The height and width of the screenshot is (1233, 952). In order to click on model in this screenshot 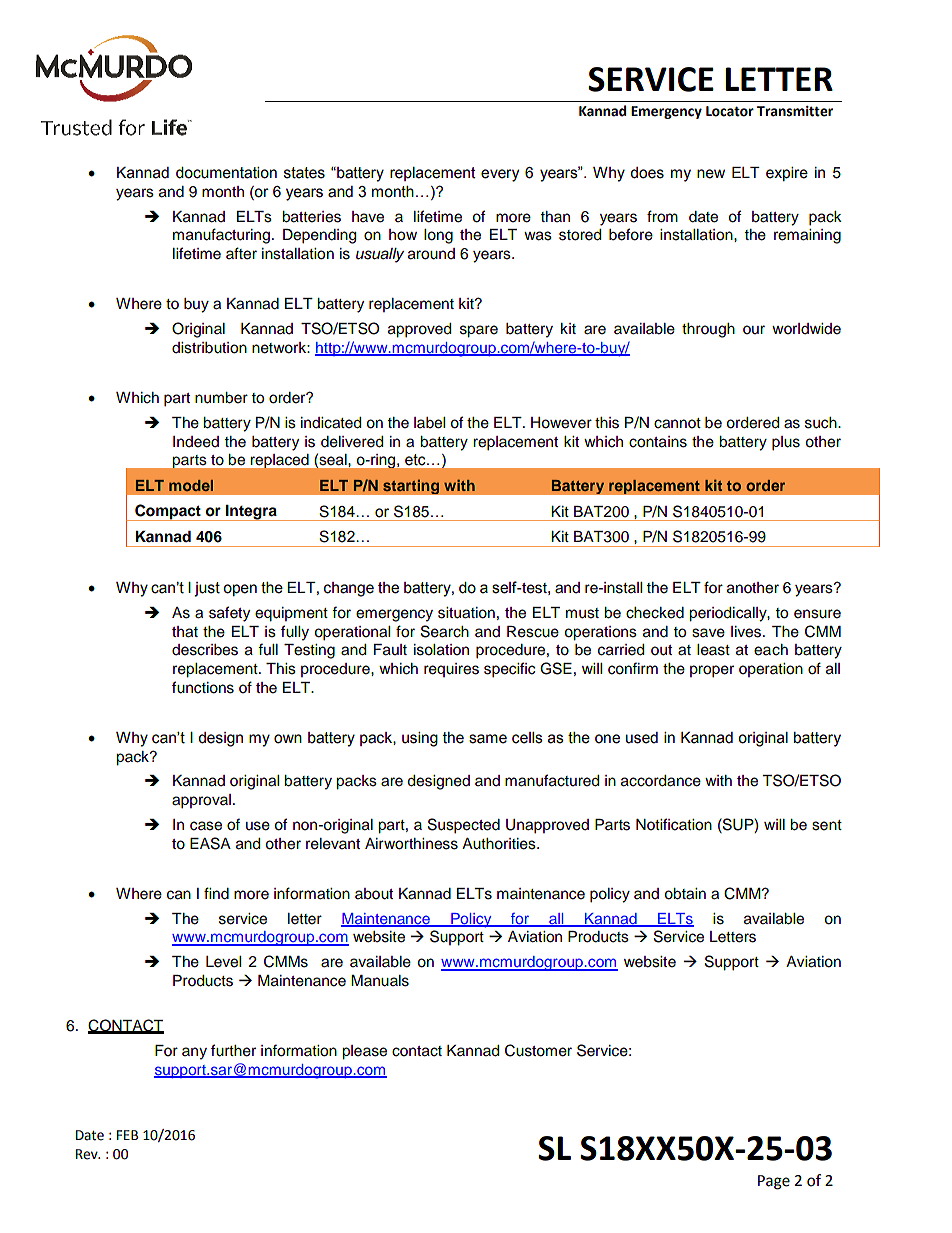, I will do `click(191, 485)`.
